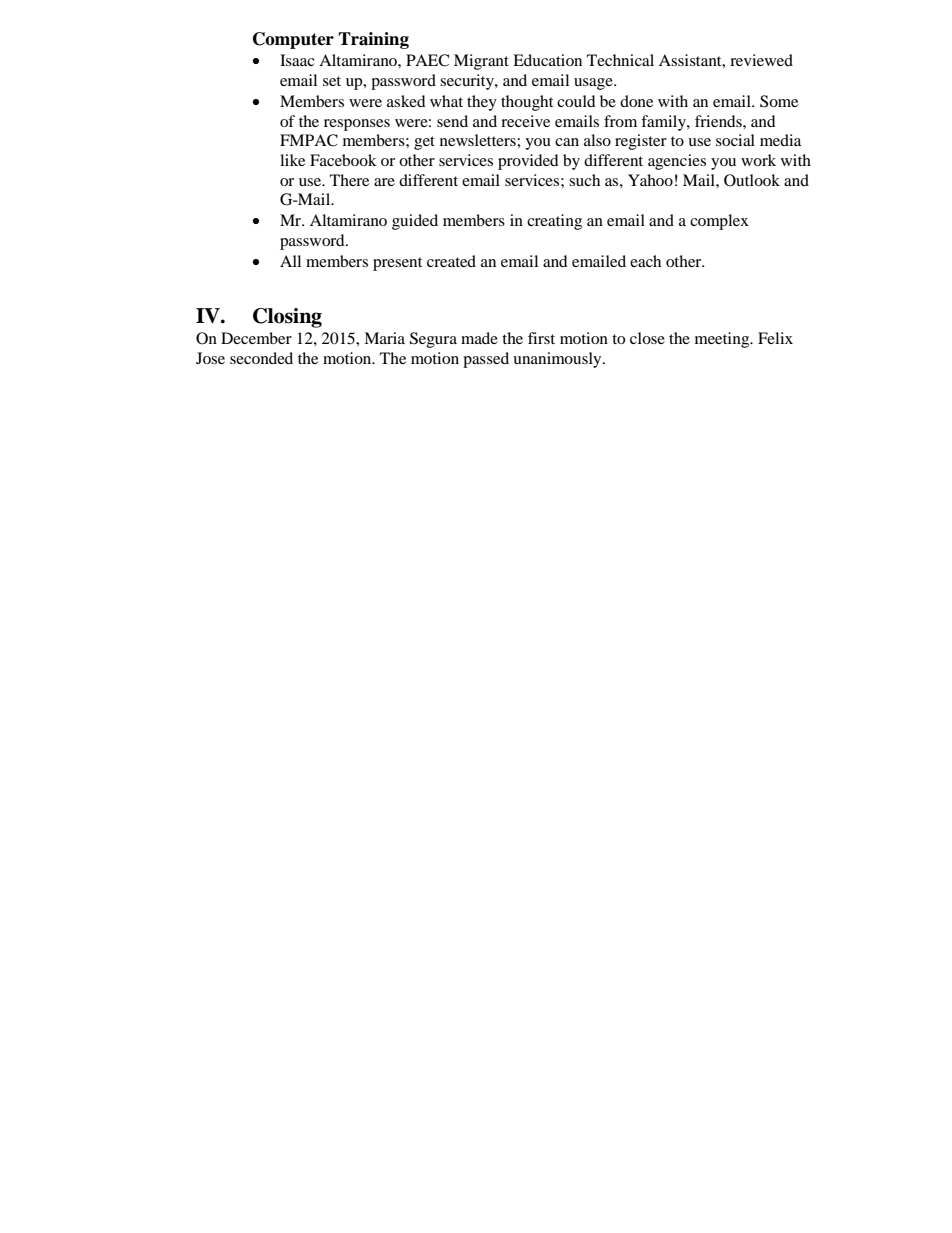  What do you see at coordinates (293, 40) in the page?
I see `Computer` at bounding box center [293, 40].
